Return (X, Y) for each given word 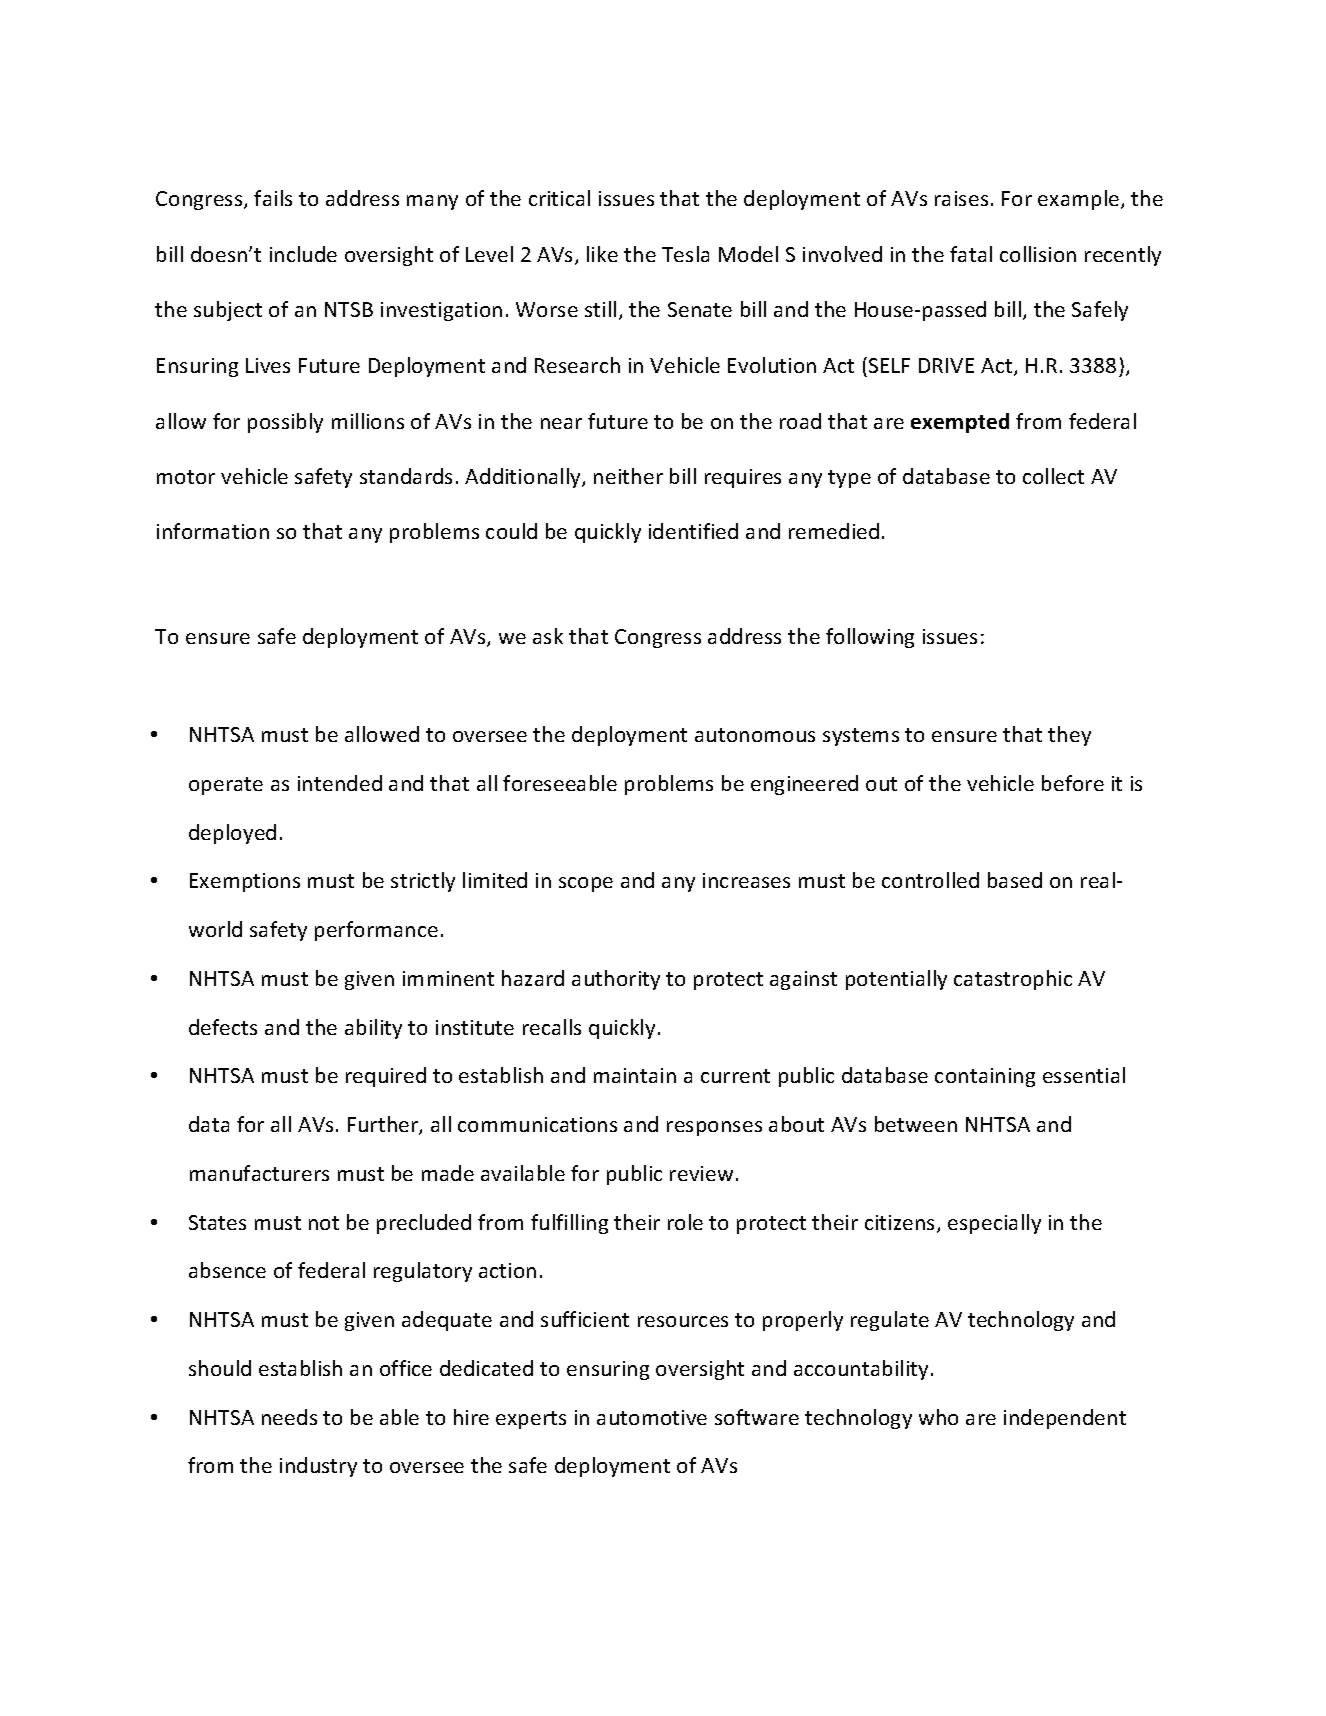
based (1015, 880)
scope (586, 884)
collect (1053, 476)
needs (289, 1417)
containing (985, 1077)
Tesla (685, 254)
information (213, 531)
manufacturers (259, 1173)
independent (1065, 1419)
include (303, 254)
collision (1038, 254)
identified (693, 531)
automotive (652, 1417)
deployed (232, 834)
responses (714, 1128)
